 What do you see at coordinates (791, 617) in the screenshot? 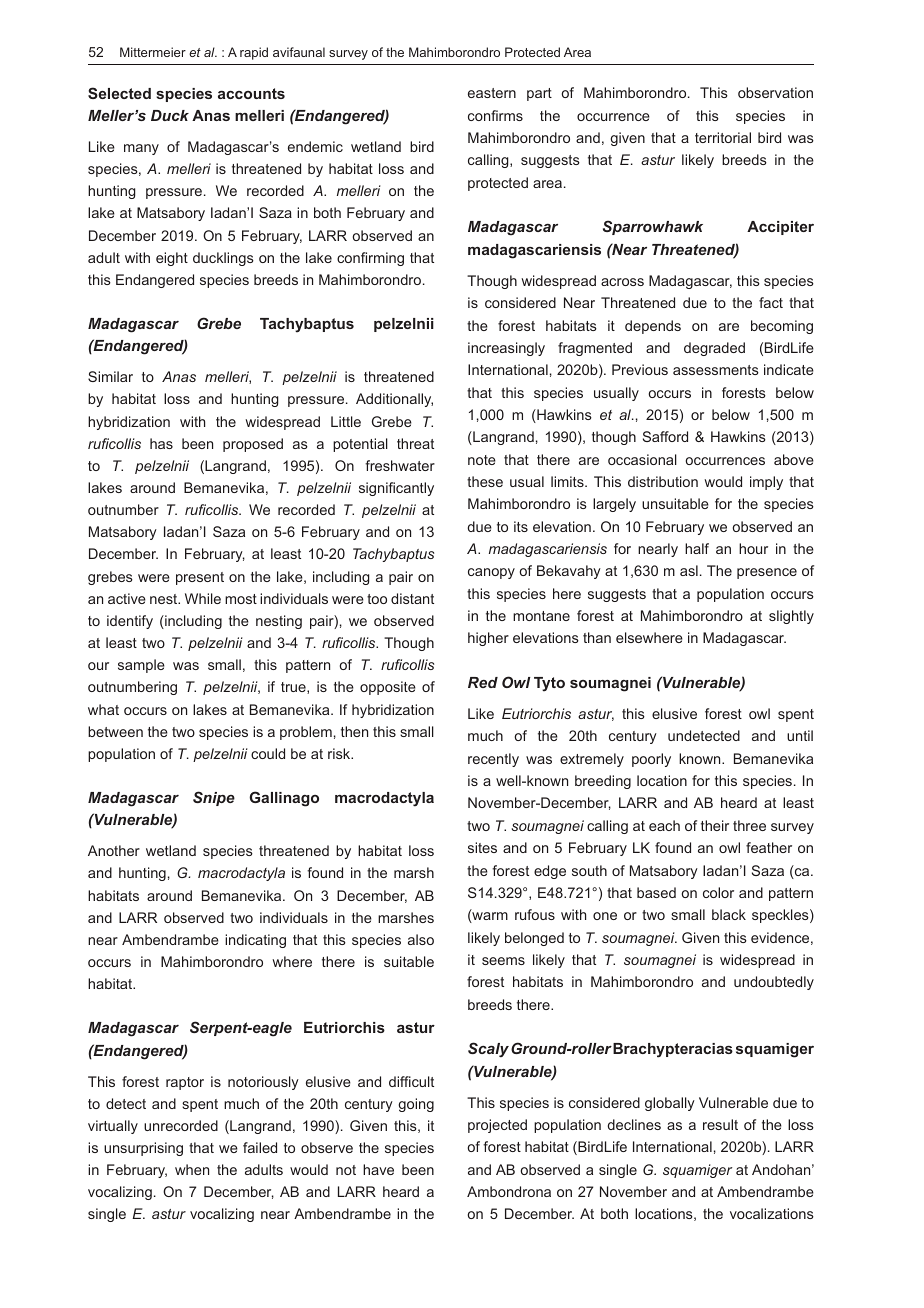
I see `slightly` at bounding box center [791, 617].
